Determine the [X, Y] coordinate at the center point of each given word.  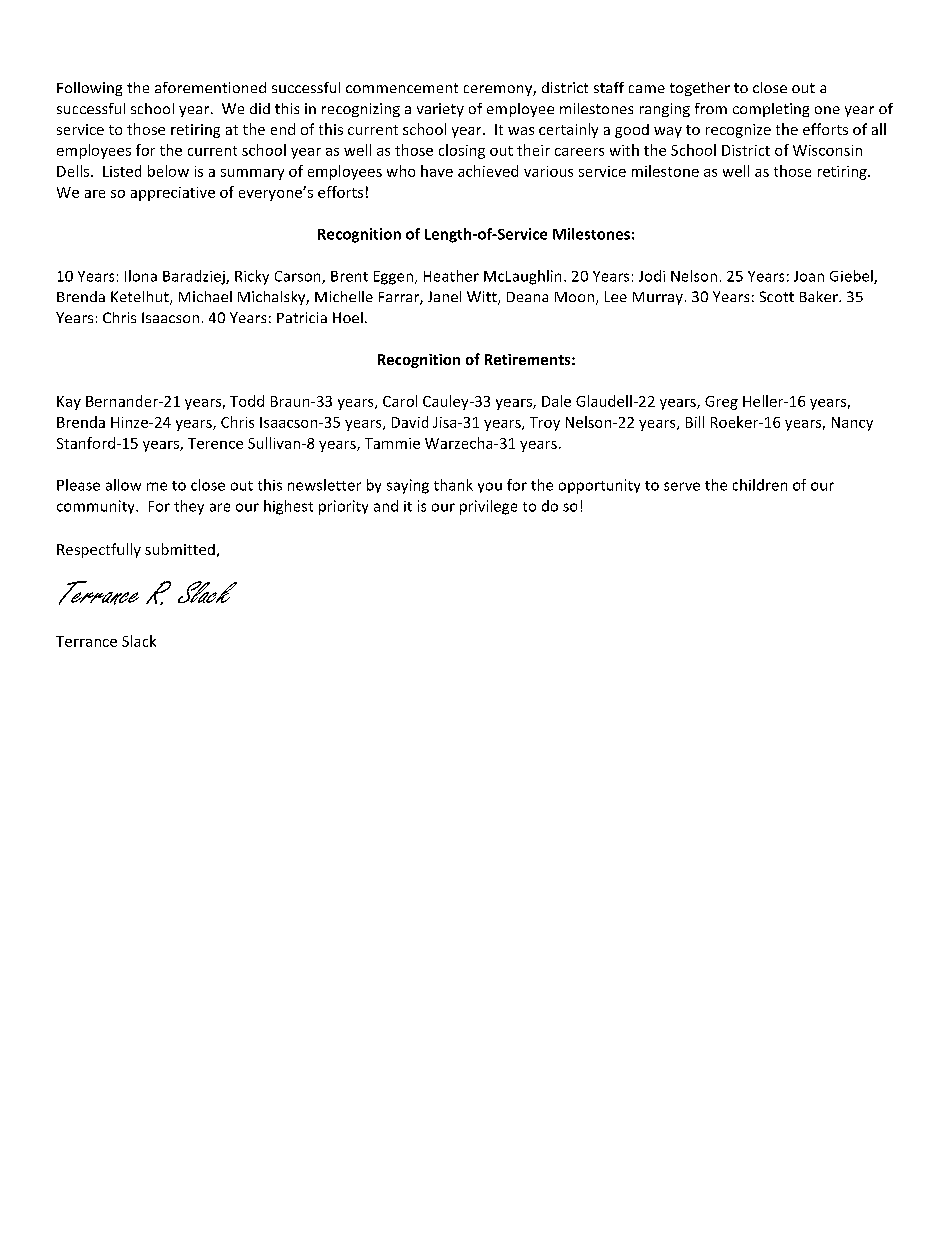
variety [440, 110]
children [760, 485]
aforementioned [210, 87]
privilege [488, 507]
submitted [180, 549]
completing [771, 110]
